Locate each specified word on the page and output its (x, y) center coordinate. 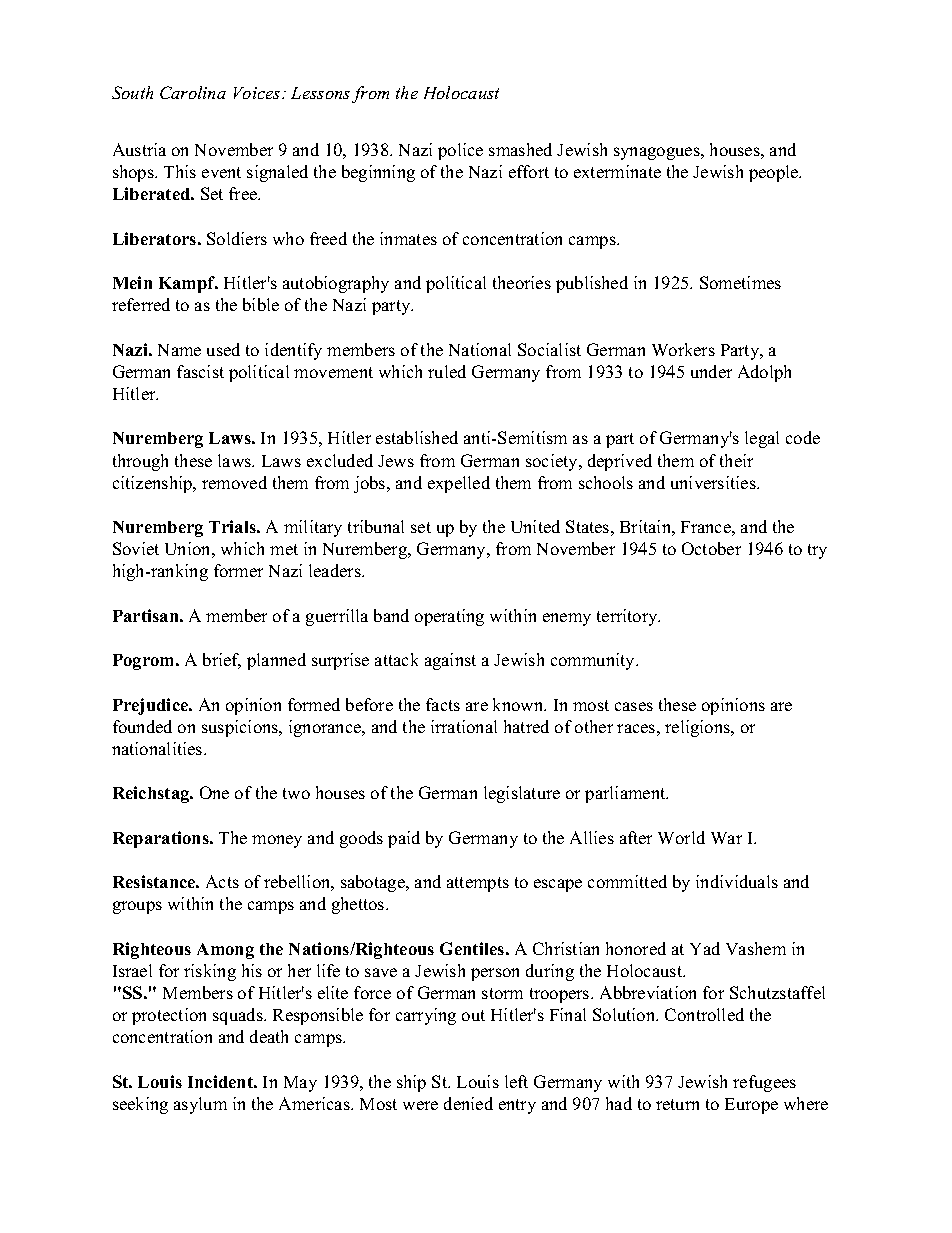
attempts (478, 884)
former (238, 570)
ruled (447, 371)
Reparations (162, 839)
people (774, 173)
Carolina (193, 92)
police (460, 151)
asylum (200, 1105)
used (223, 349)
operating (449, 617)
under (711, 371)
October (711, 548)
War (726, 838)
